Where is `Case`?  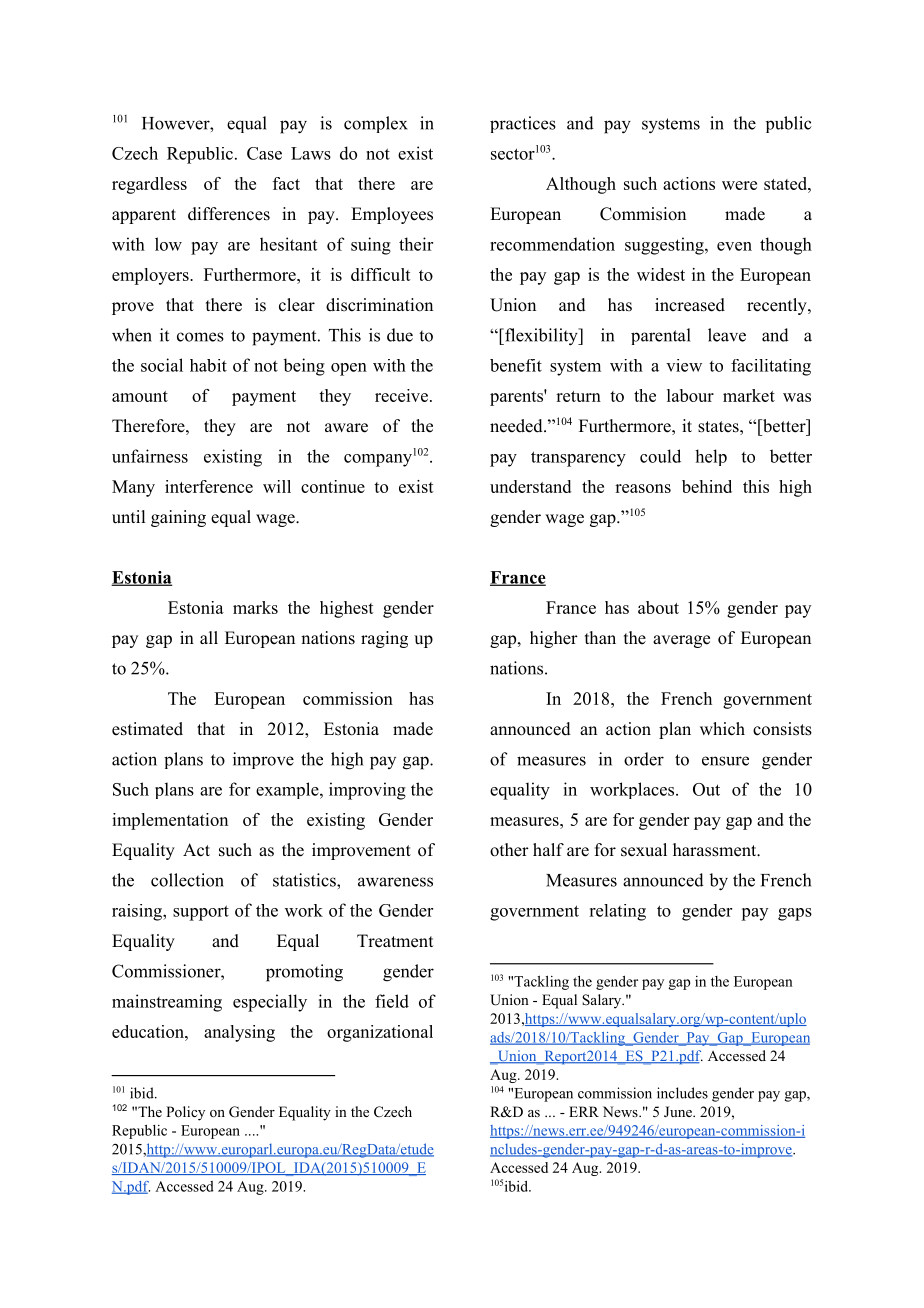
Case is located at coordinates (264, 153).
